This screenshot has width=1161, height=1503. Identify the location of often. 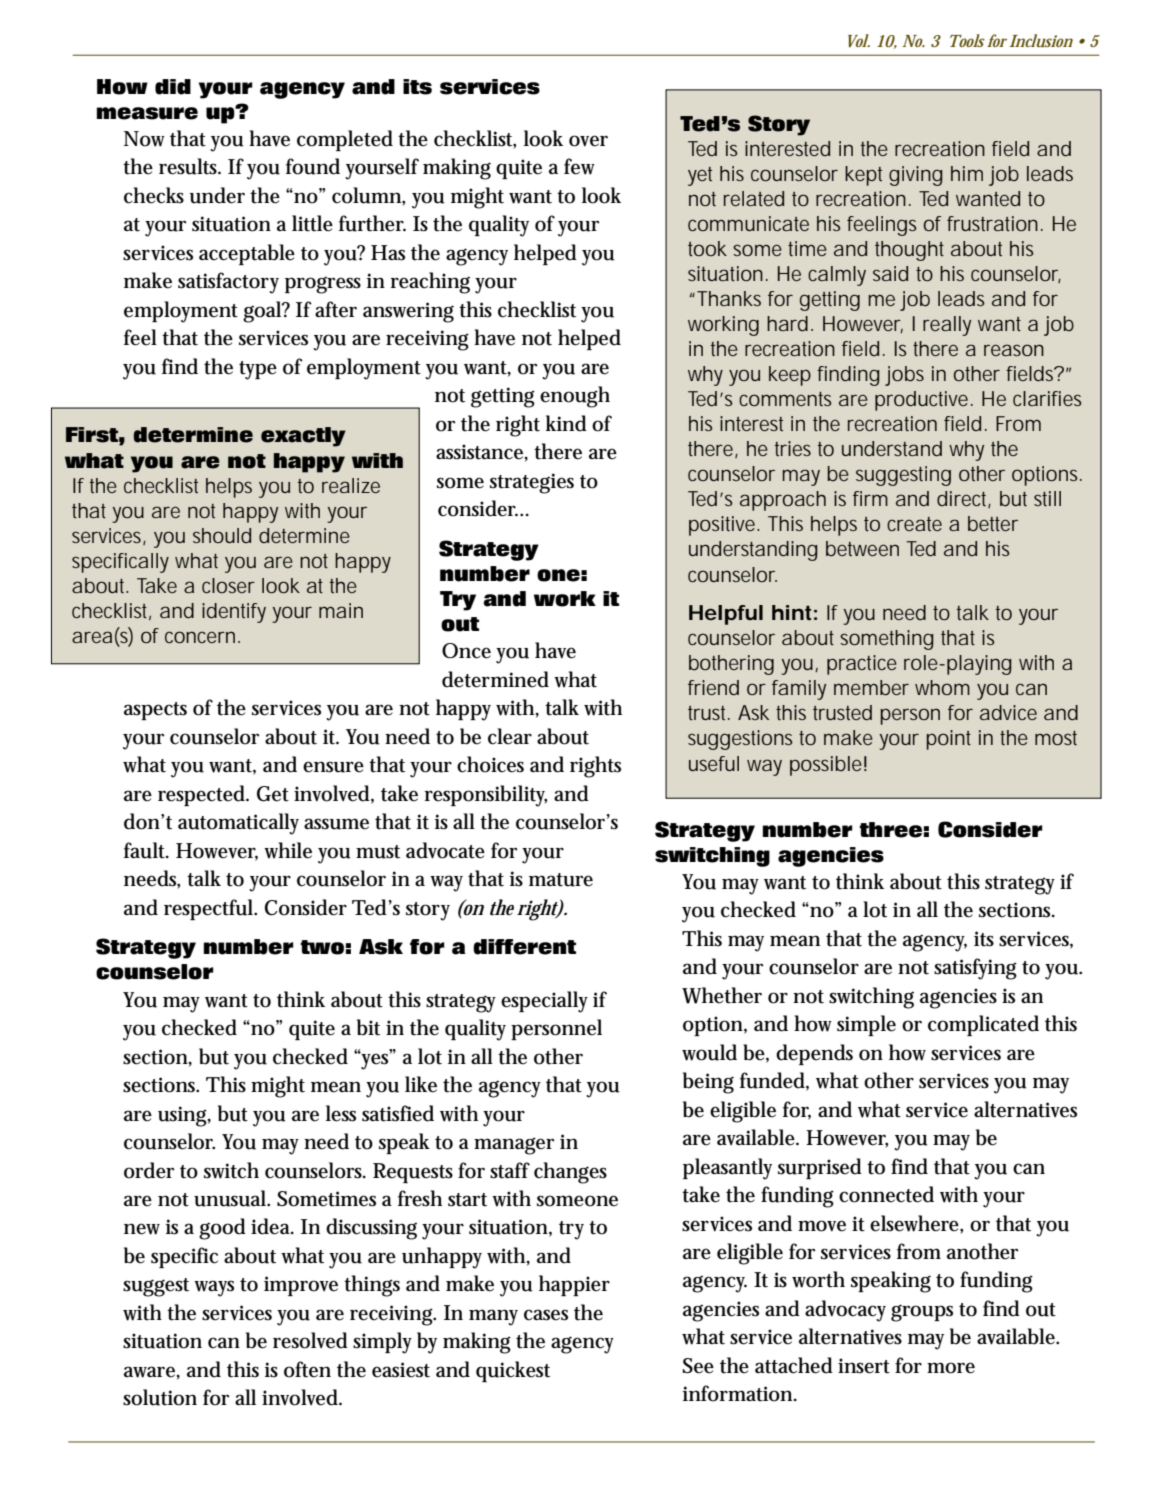
(307, 1369).
